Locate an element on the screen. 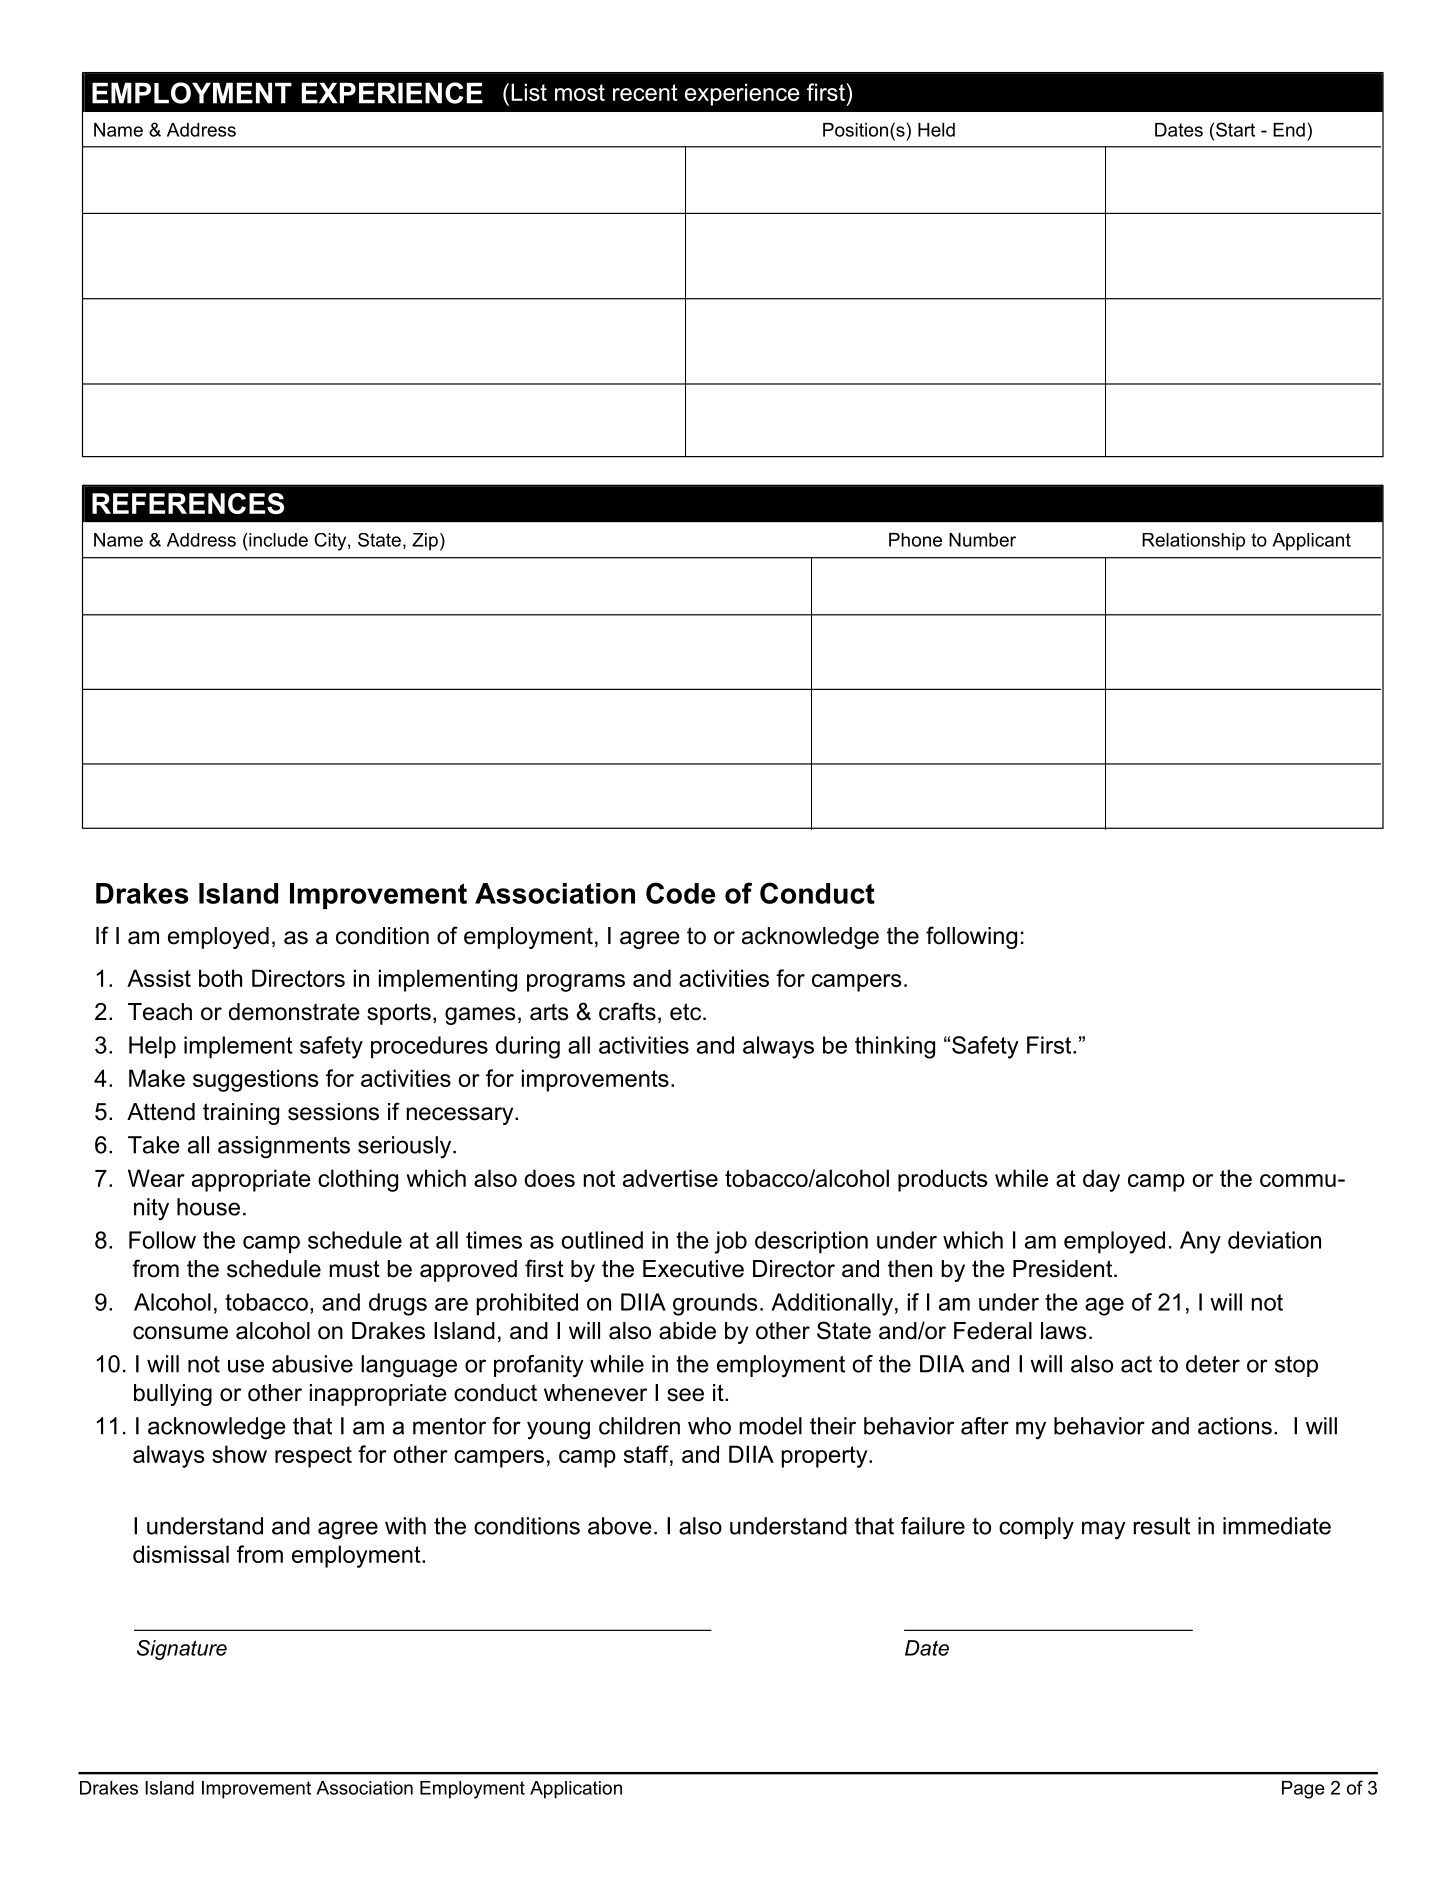  Phone is located at coordinates (915, 540).
